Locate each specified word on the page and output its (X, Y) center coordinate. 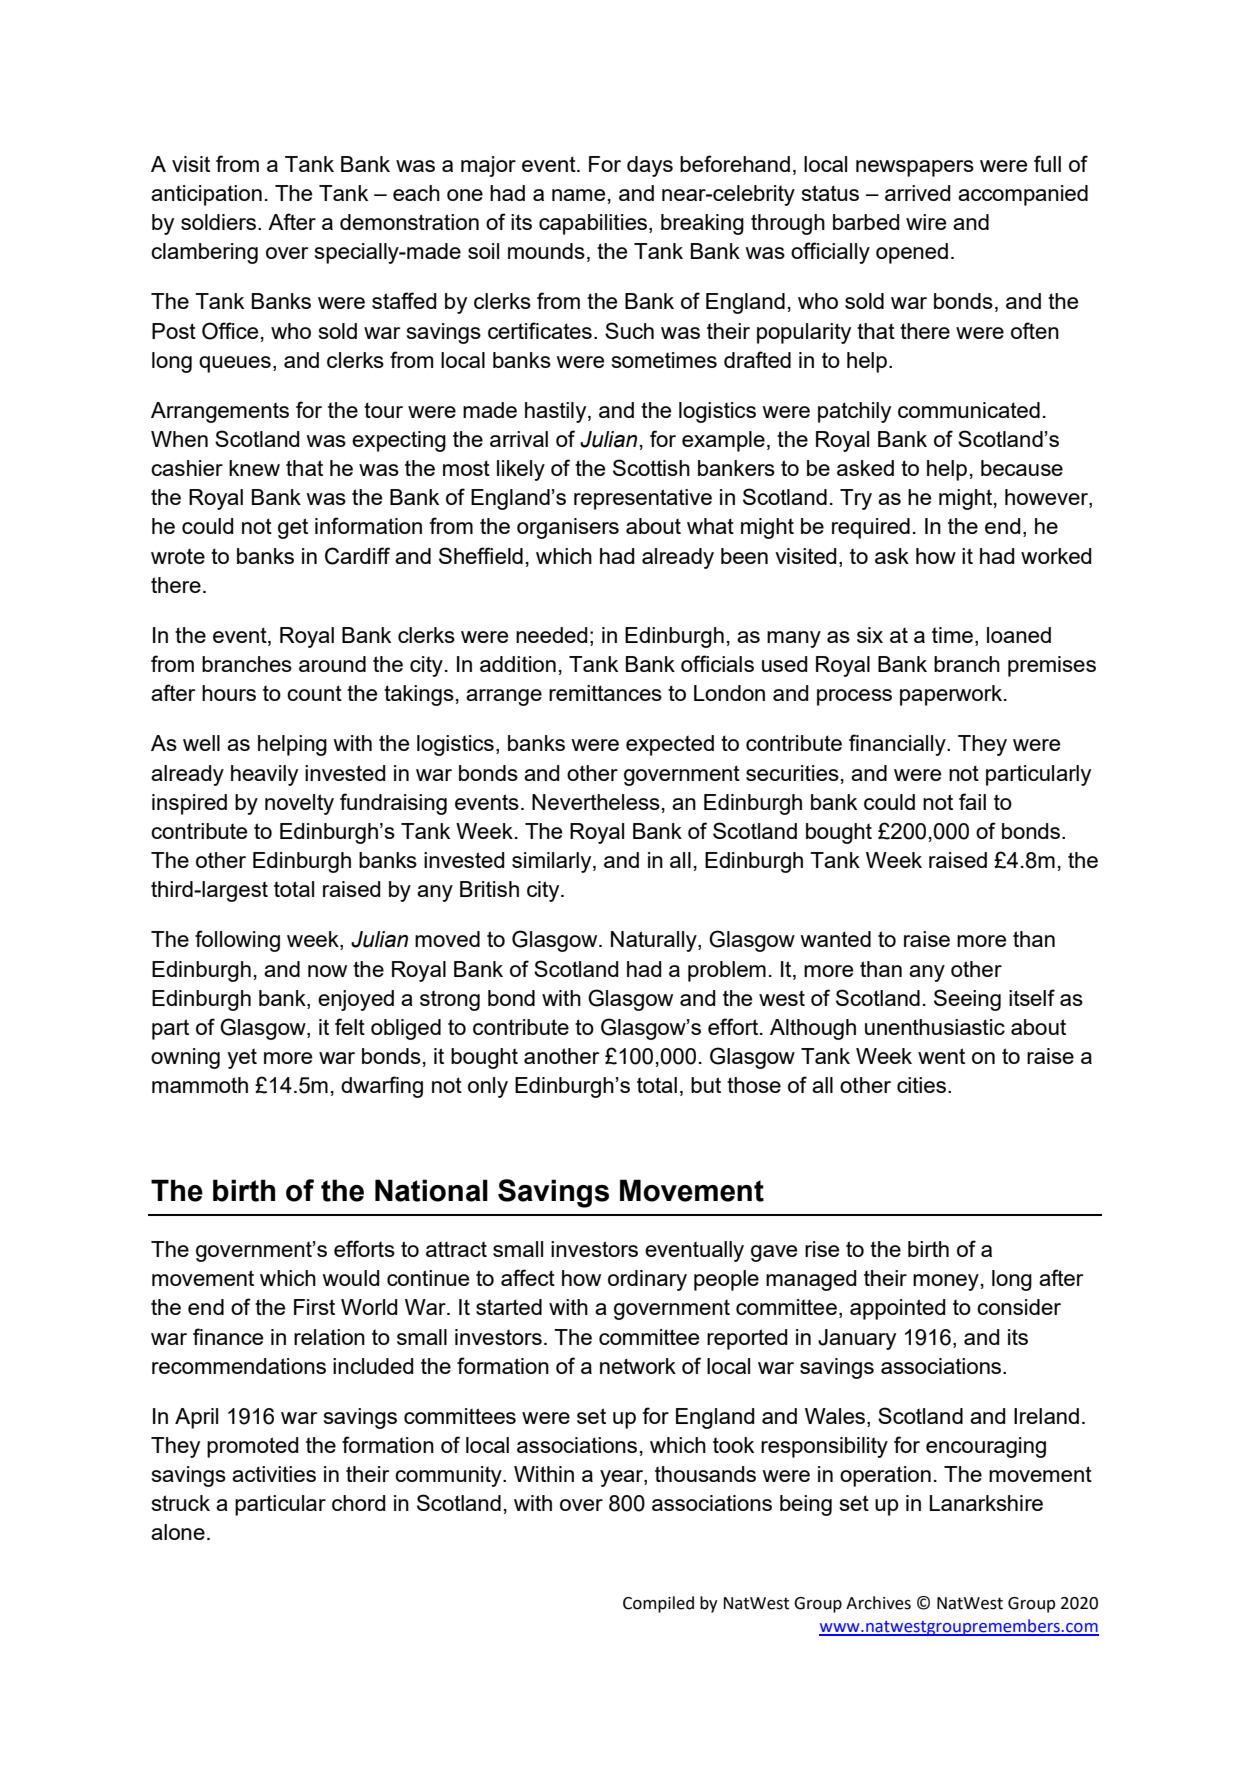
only (488, 1087)
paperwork (952, 695)
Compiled (658, 1604)
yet (242, 1058)
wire (926, 222)
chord (359, 1503)
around (332, 664)
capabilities (594, 224)
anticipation (206, 195)
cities (921, 1085)
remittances (605, 693)
